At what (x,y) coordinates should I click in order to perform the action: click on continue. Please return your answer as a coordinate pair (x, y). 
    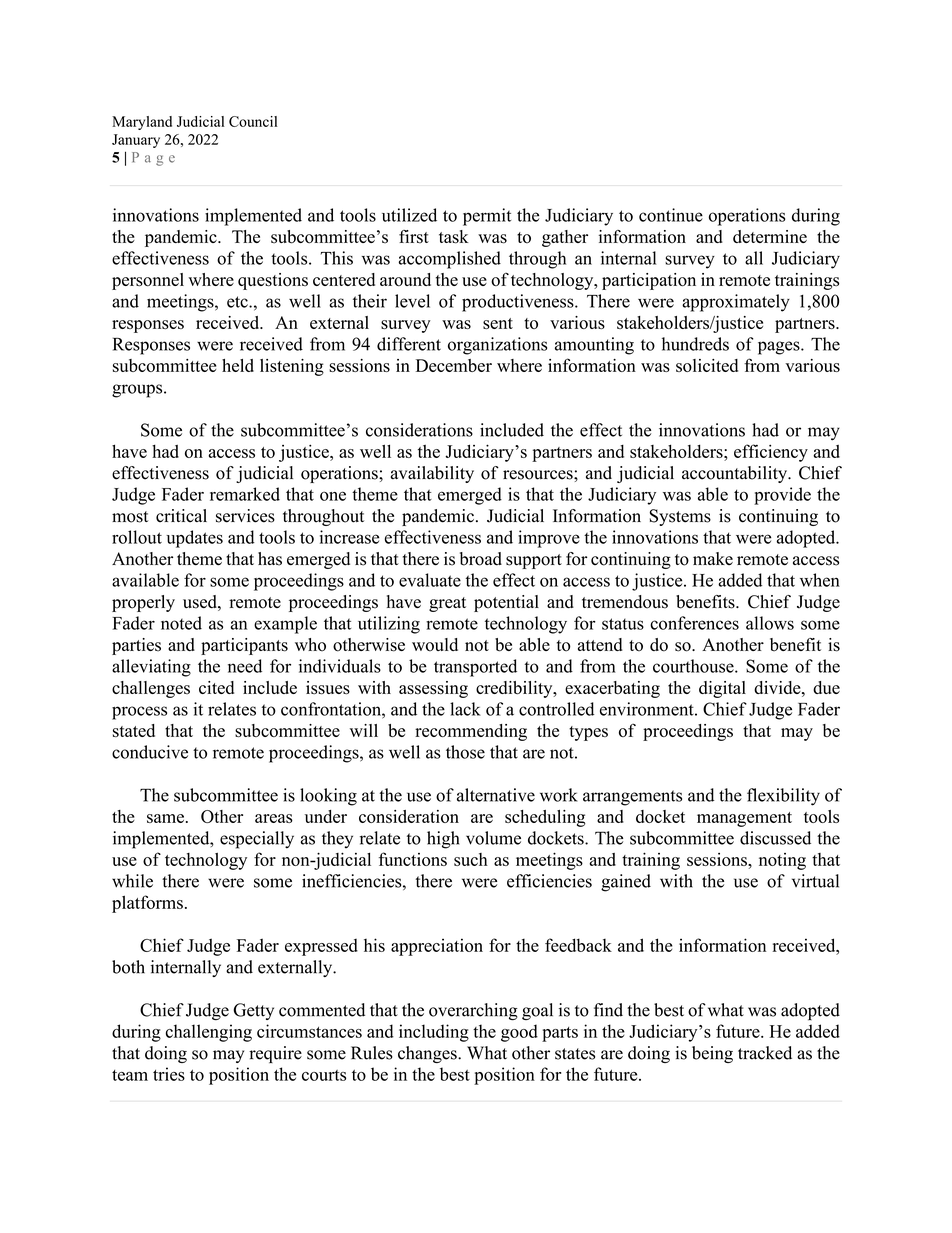
    Looking at the image, I should click on (671, 215).
